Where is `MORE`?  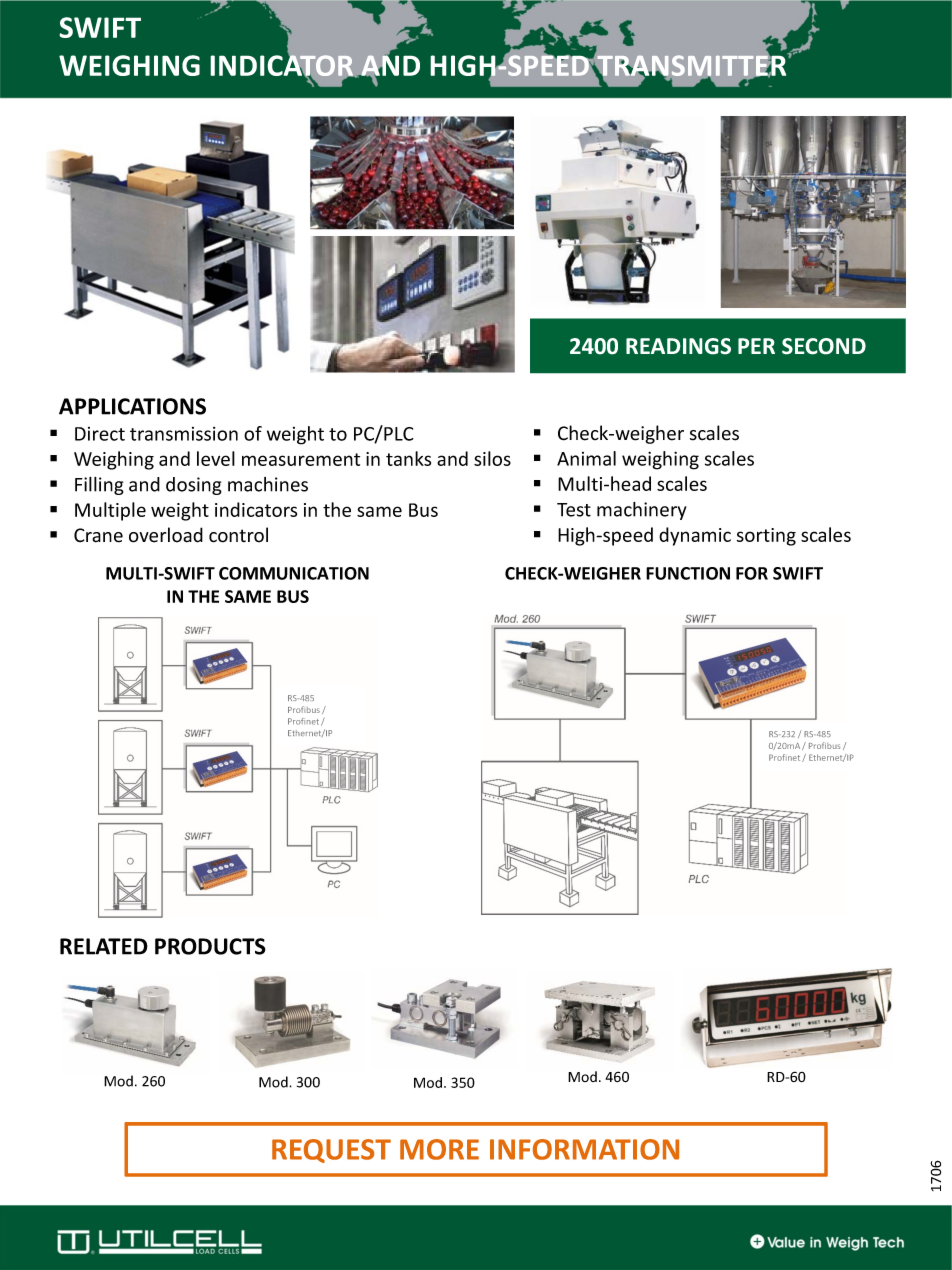
MORE is located at coordinates (439, 1149).
